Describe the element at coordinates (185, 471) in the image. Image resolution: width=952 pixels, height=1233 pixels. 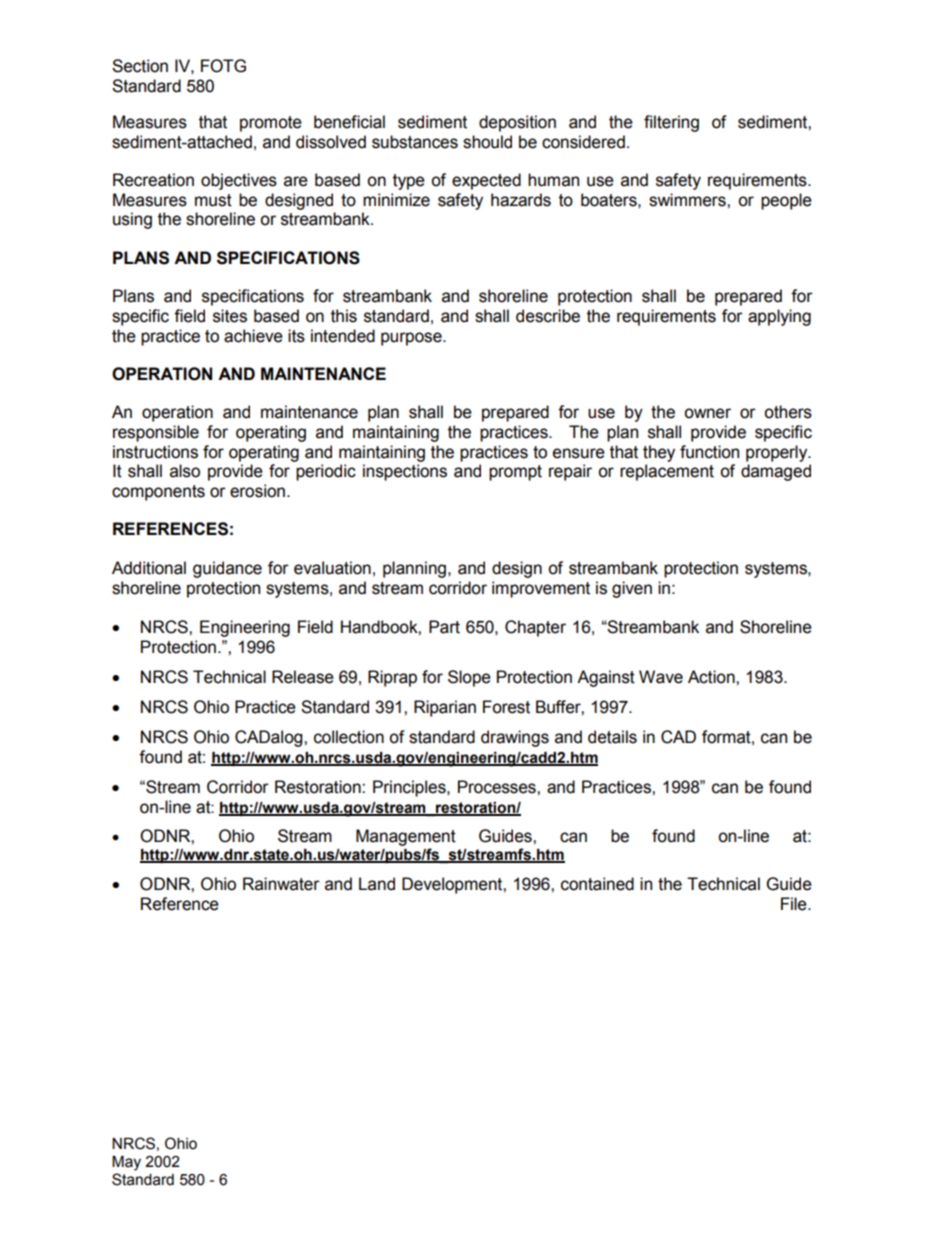
I see `also` at that location.
